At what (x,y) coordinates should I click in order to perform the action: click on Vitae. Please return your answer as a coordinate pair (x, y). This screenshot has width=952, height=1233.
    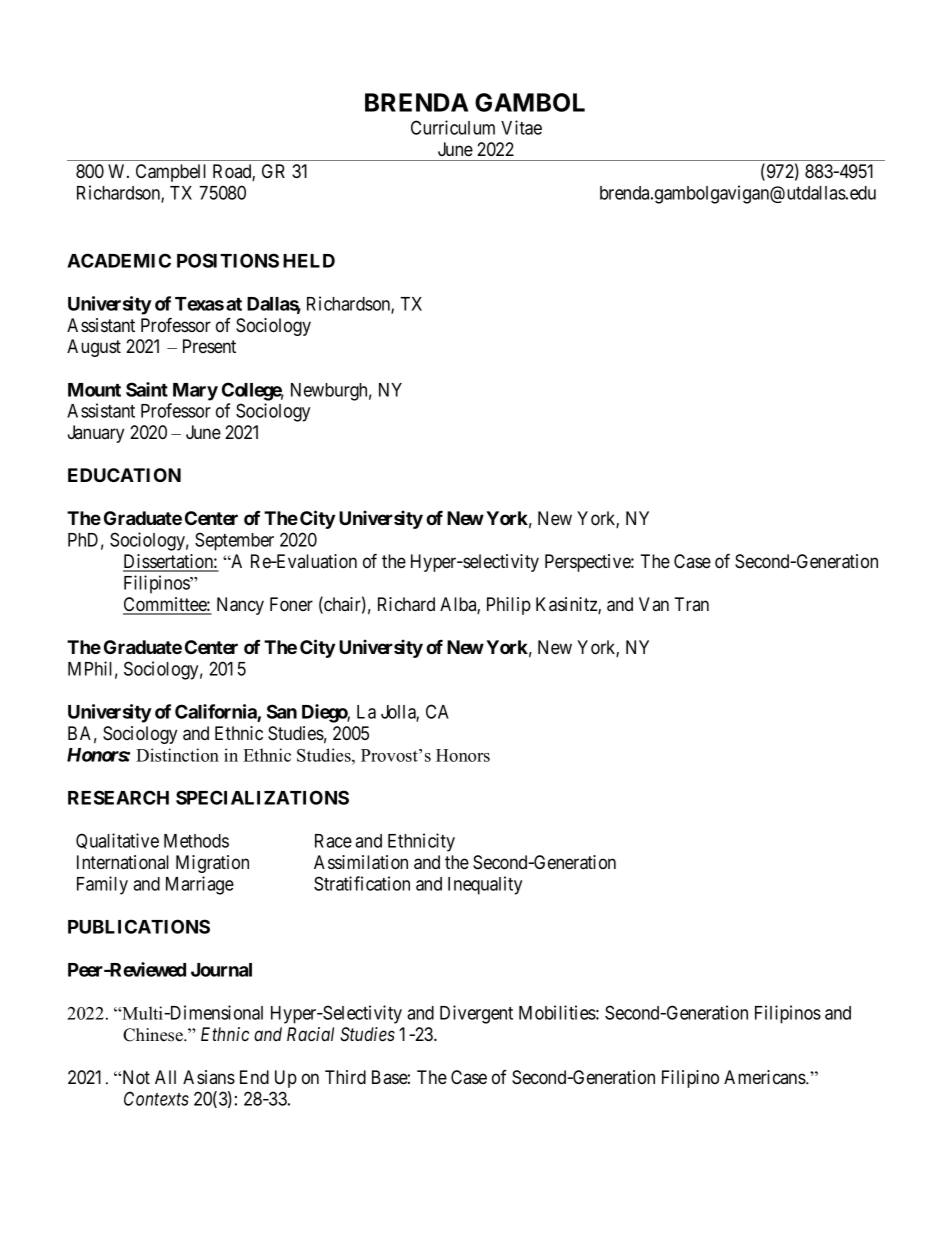
    Looking at the image, I should click on (521, 127).
